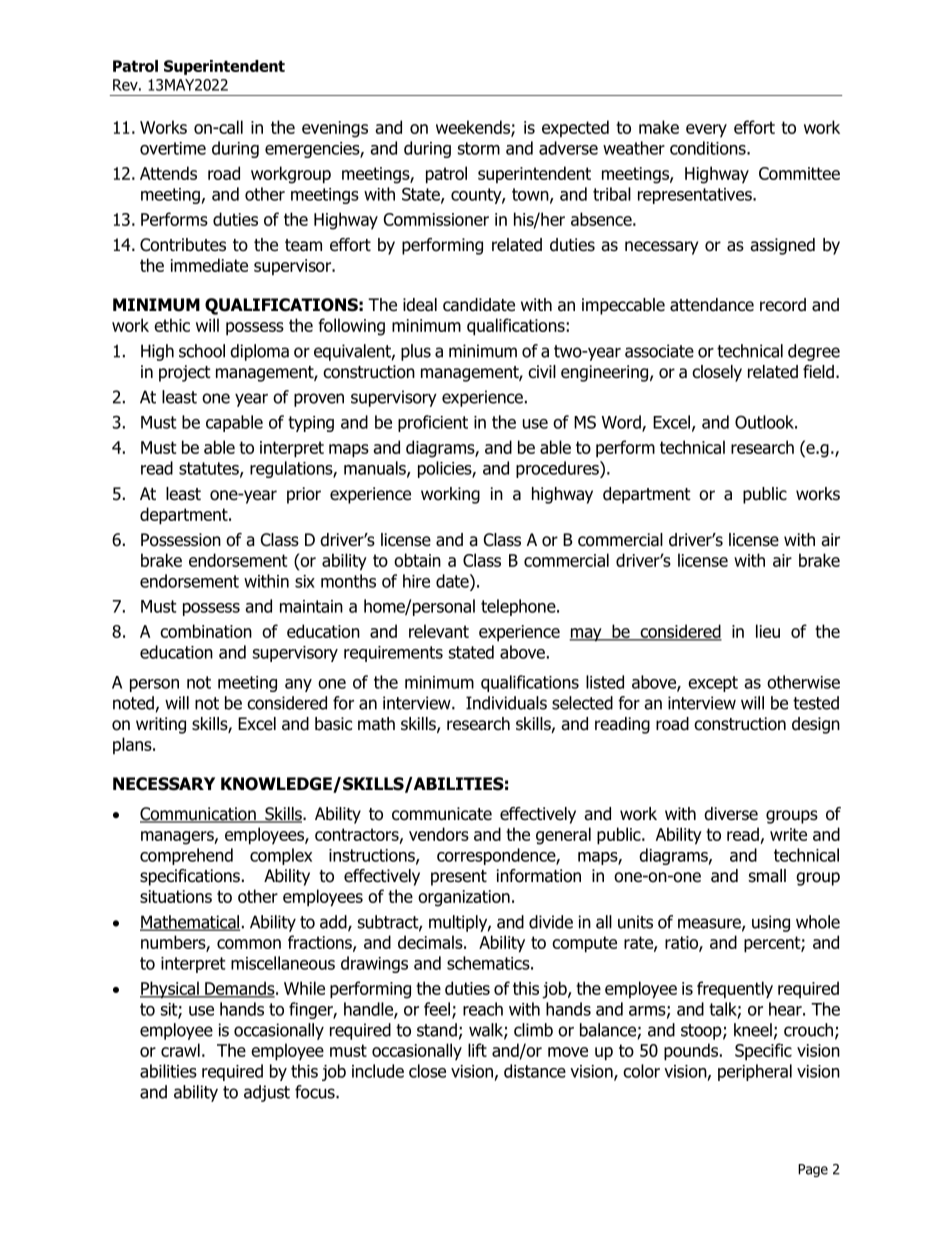 Image resolution: width=952 pixels, height=1233 pixels. What do you see at coordinates (558, 469) in the page?
I see `procedures` at bounding box center [558, 469].
